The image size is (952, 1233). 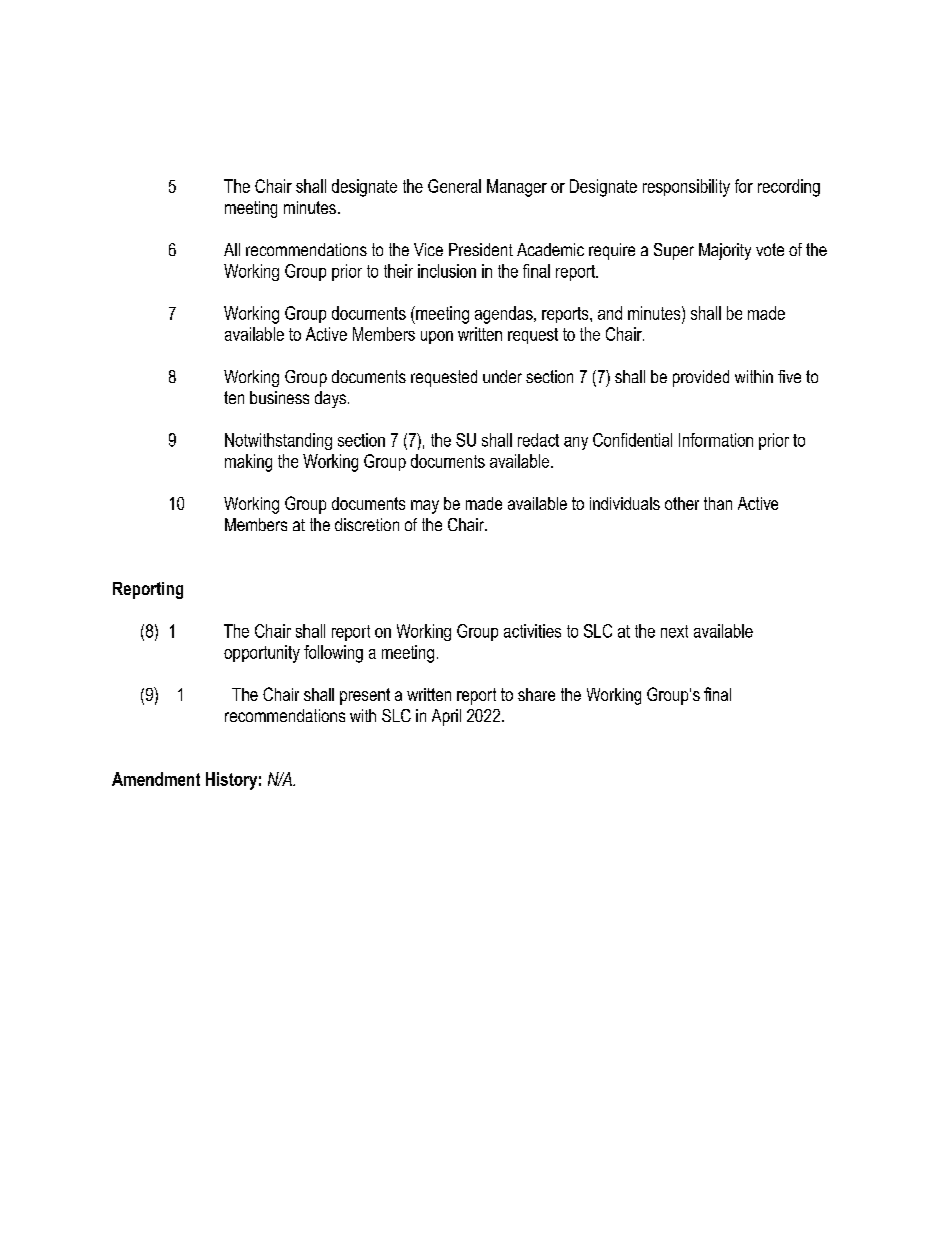 I want to click on making, so click(x=248, y=463).
